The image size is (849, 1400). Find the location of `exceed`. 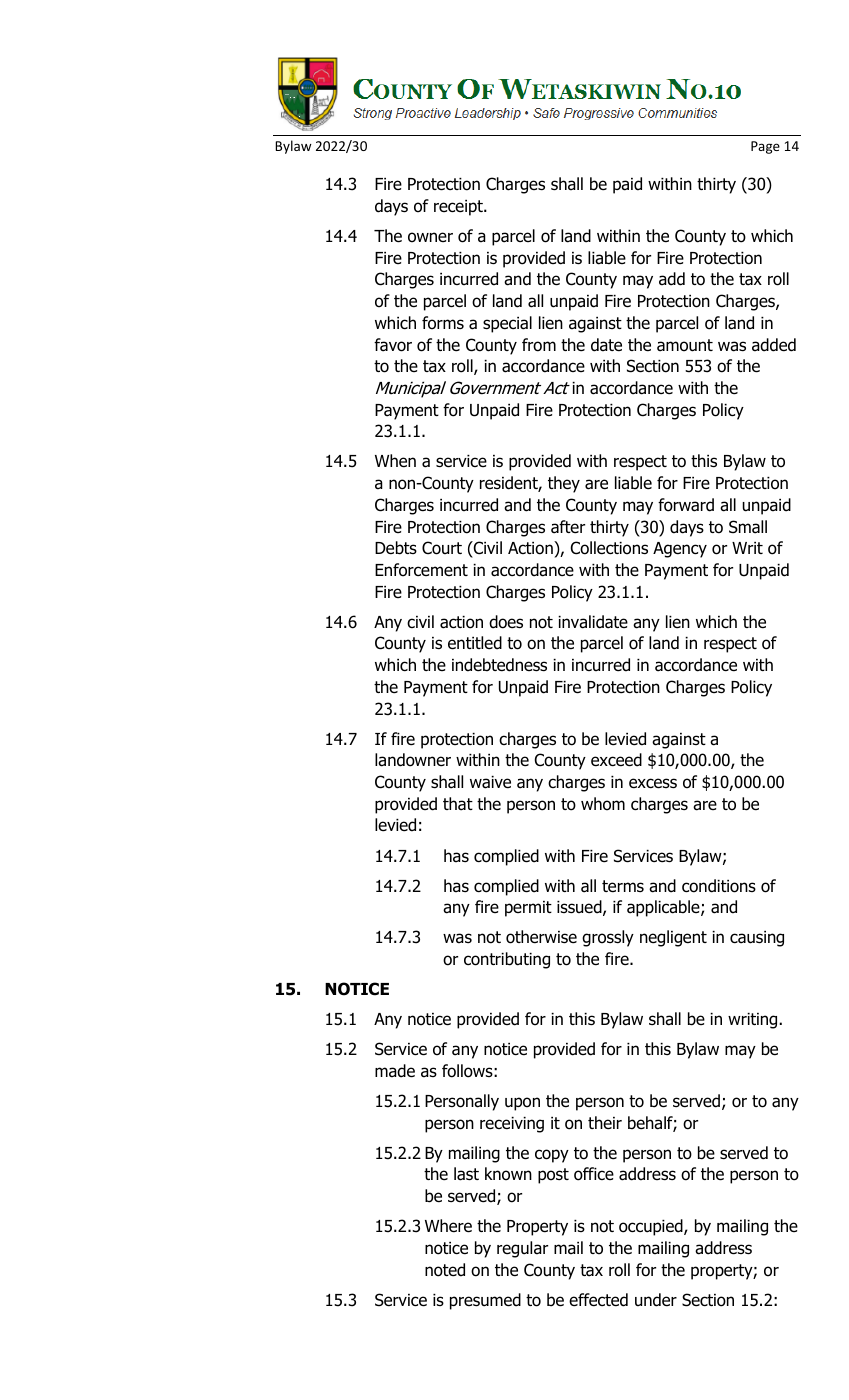

exceed is located at coordinates (616, 760).
